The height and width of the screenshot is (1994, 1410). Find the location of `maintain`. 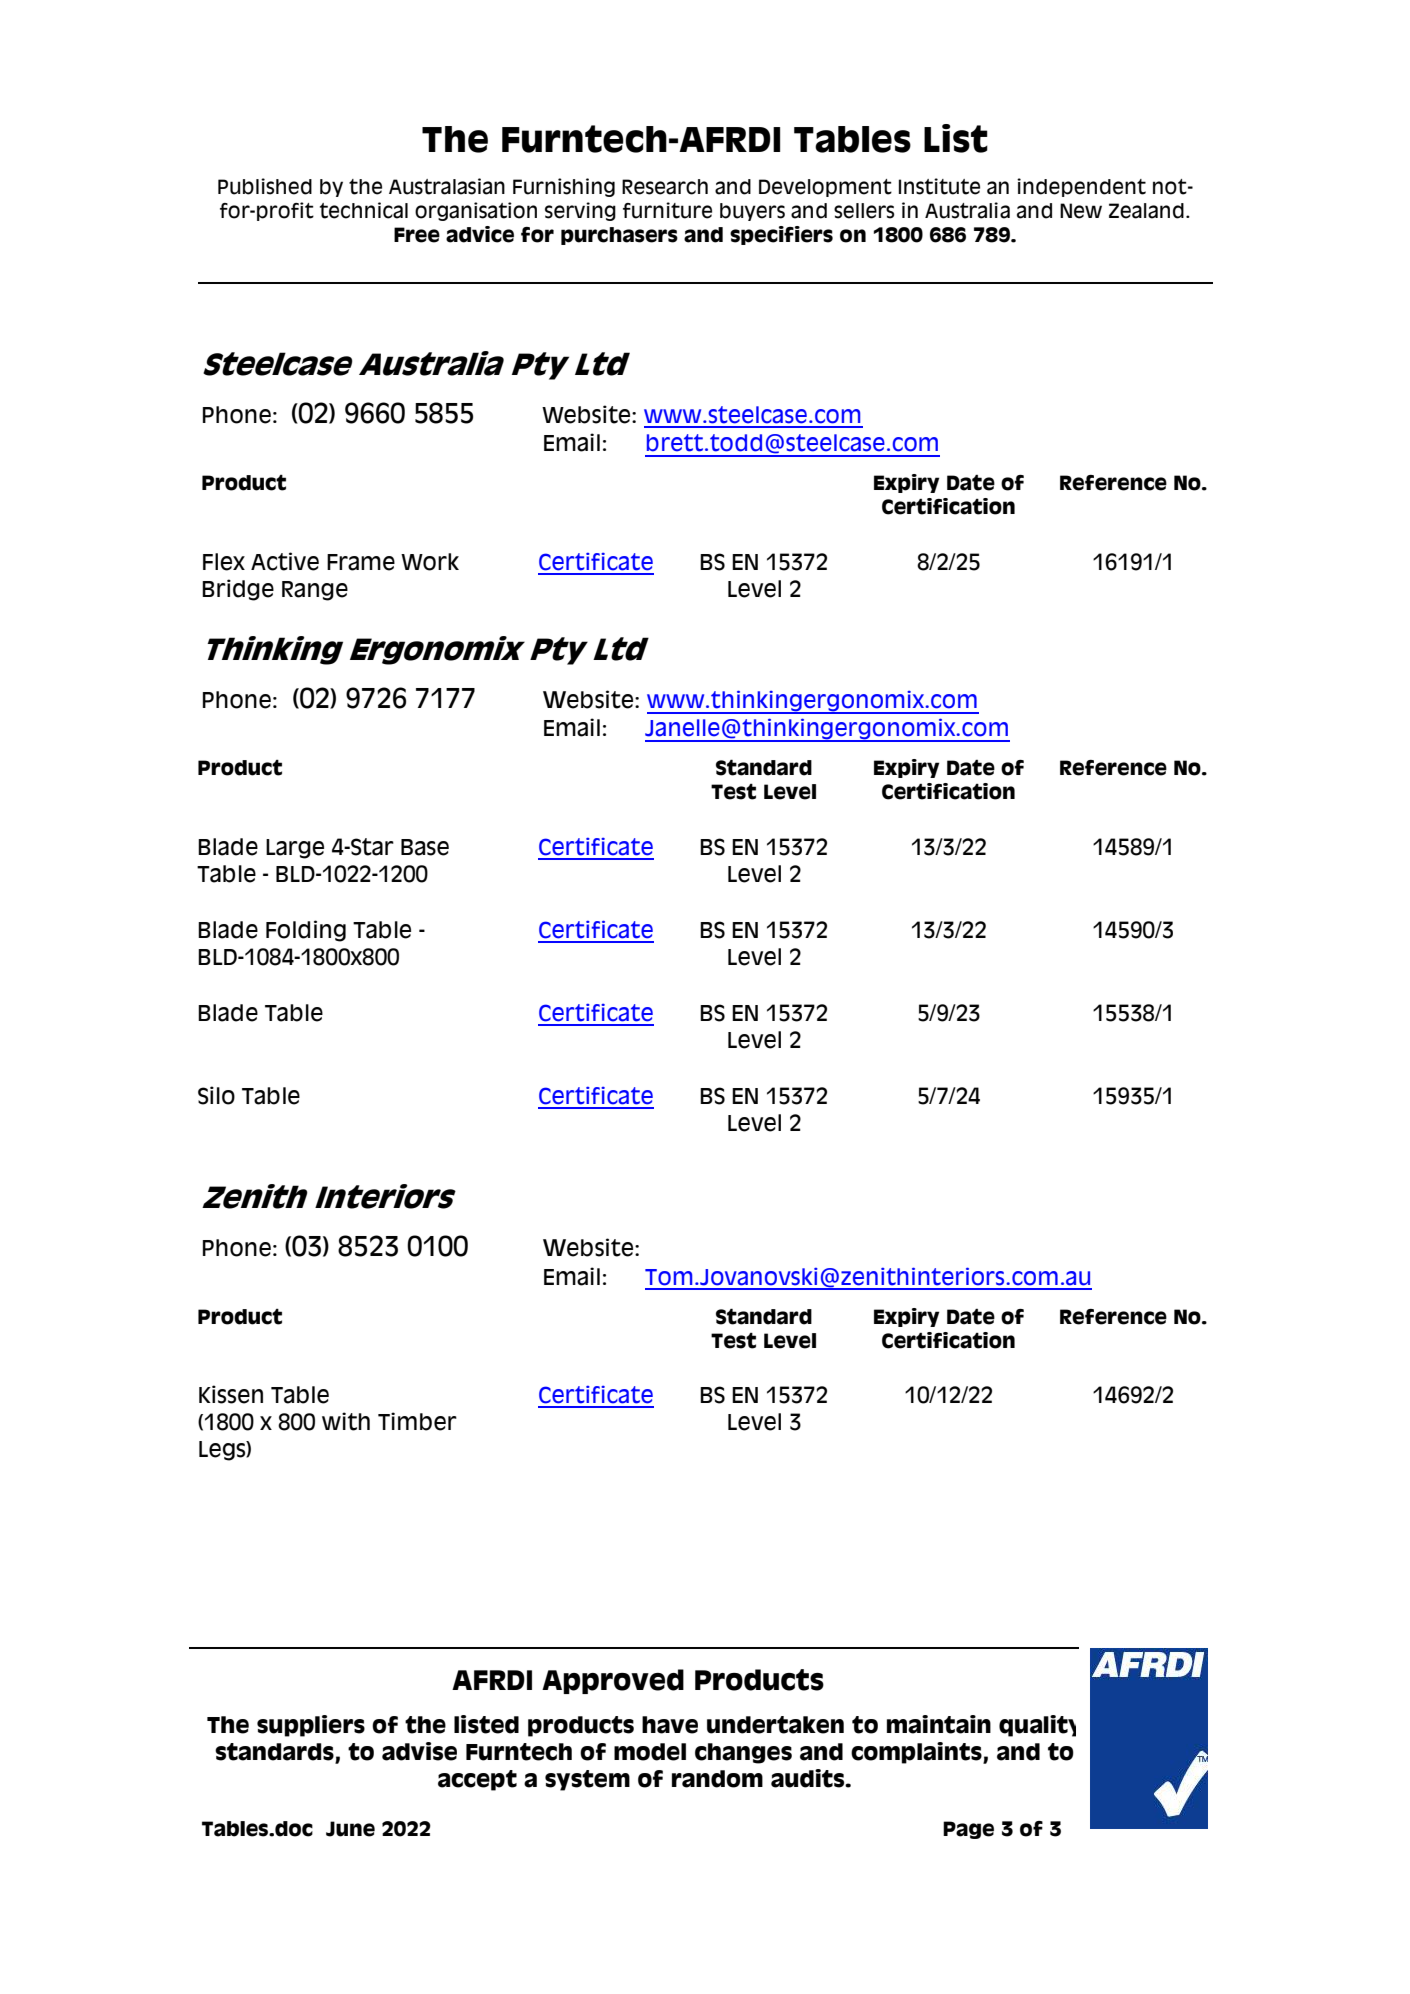

maintain is located at coordinates (939, 1724).
